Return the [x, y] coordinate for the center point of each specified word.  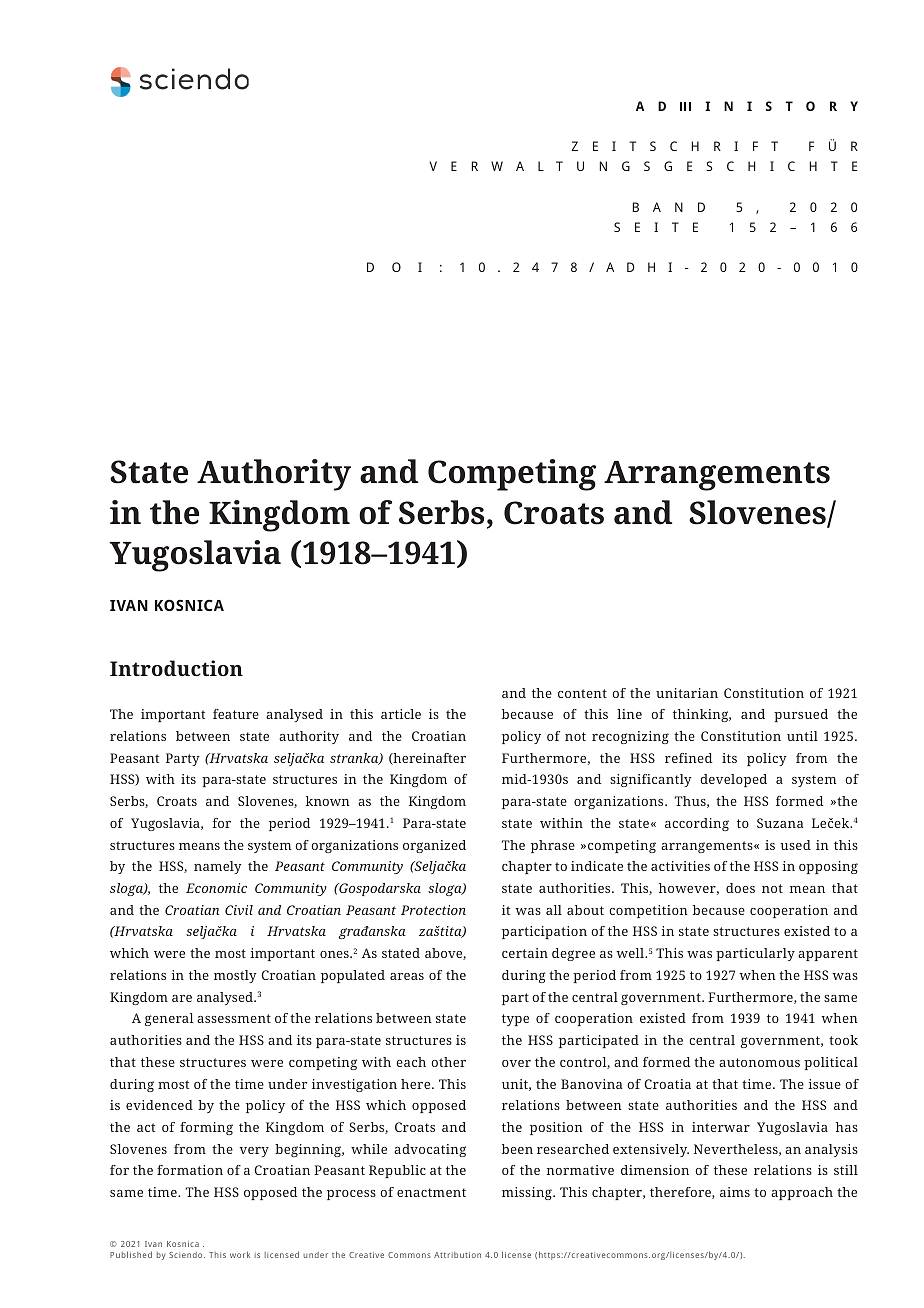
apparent [828, 955]
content [582, 693]
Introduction [176, 668]
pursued [801, 715]
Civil [239, 910]
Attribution [457, 1255]
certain [525, 953]
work [240, 1254]
